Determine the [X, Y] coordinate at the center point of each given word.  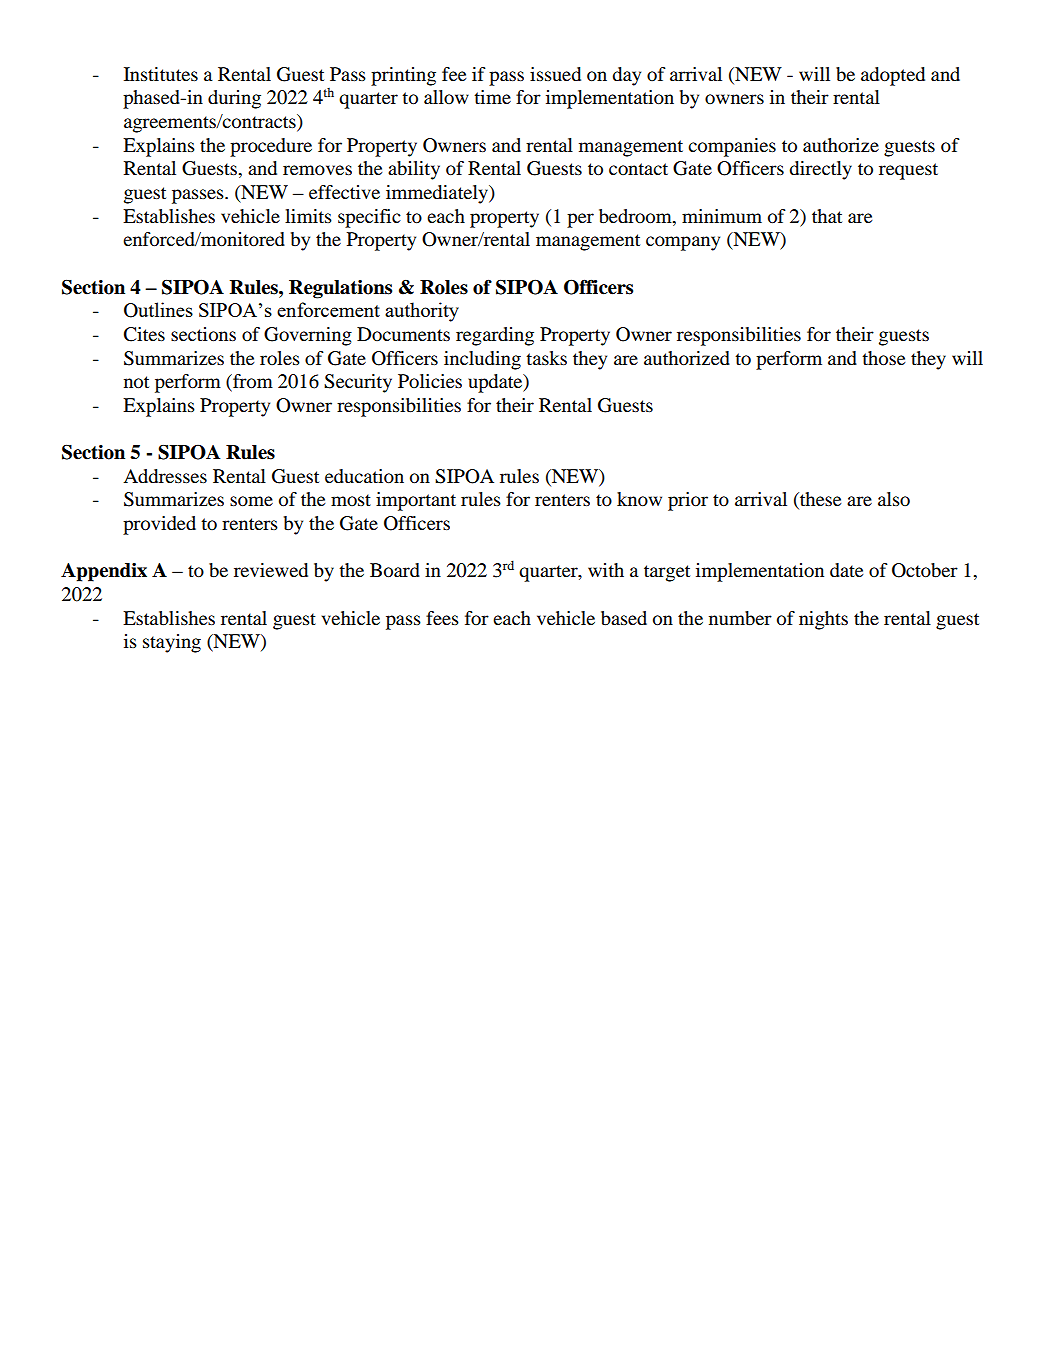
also [894, 499]
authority [422, 312]
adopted [893, 76]
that [827, 216]
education [364, 476]
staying [172, 643]
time [492, 97]
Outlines [158, 310]
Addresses [165, 476]
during [234, 99]
